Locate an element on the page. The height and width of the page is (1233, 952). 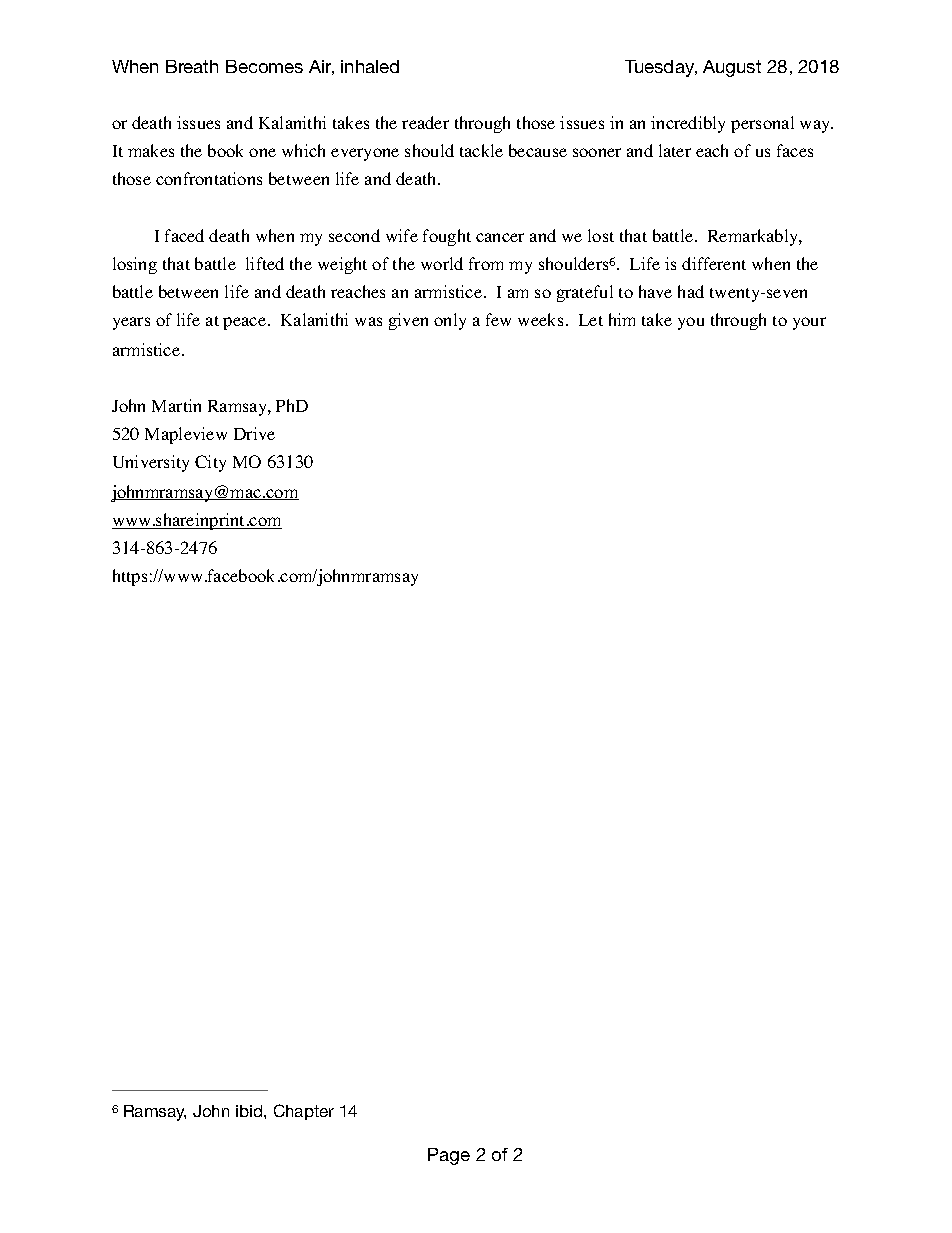
reader is located at coordinates (425, 122).
